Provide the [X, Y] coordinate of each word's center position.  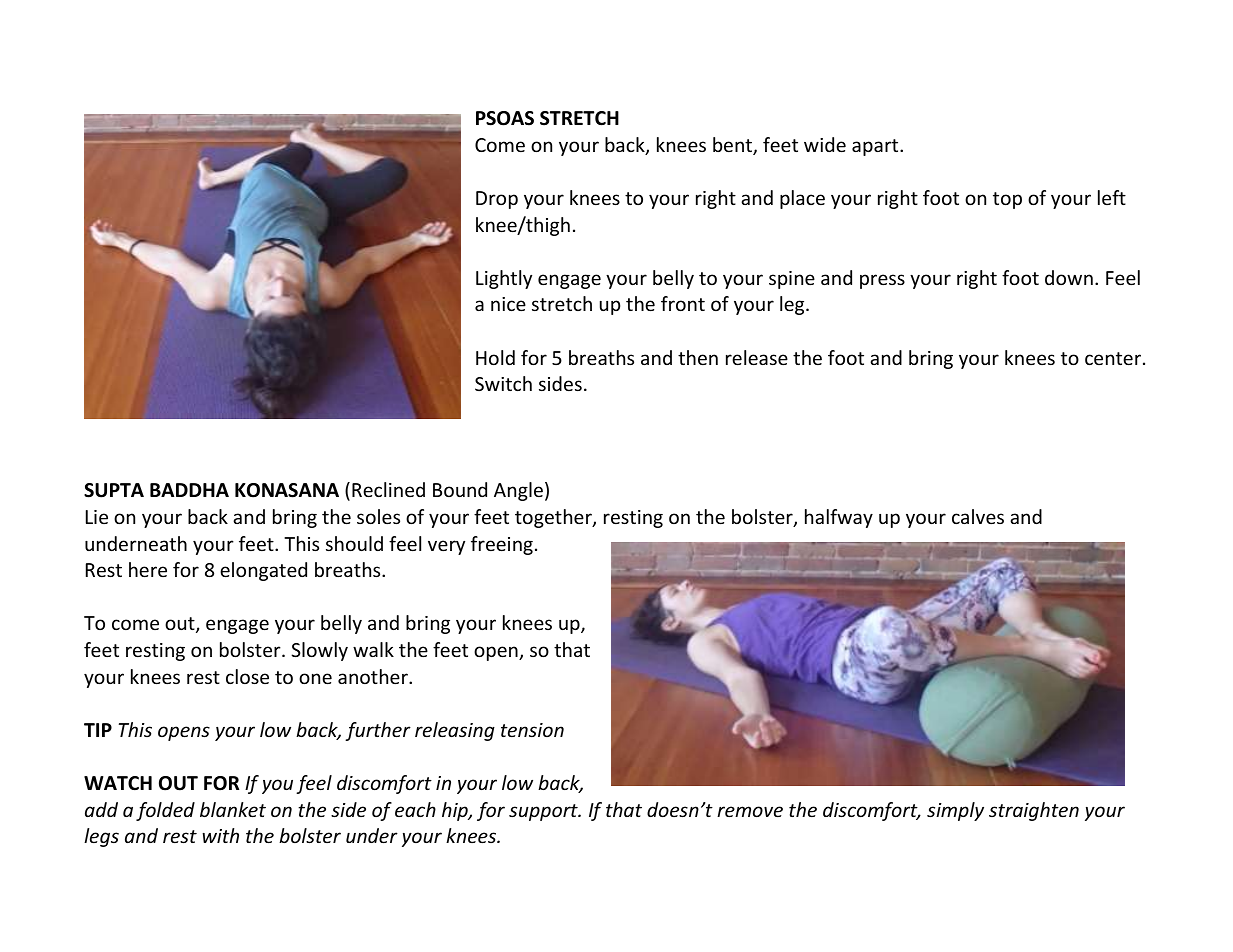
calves [978, 516]
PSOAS [505, 118]
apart [876, 147]
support [544, 812]
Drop [497, 200]
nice [508, 304]
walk [373, 649]
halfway [839, 518]
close [247, 676]
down [1069, 277]
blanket [233, 809]
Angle [518, 491]
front [683, 303]
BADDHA [189, 490]
